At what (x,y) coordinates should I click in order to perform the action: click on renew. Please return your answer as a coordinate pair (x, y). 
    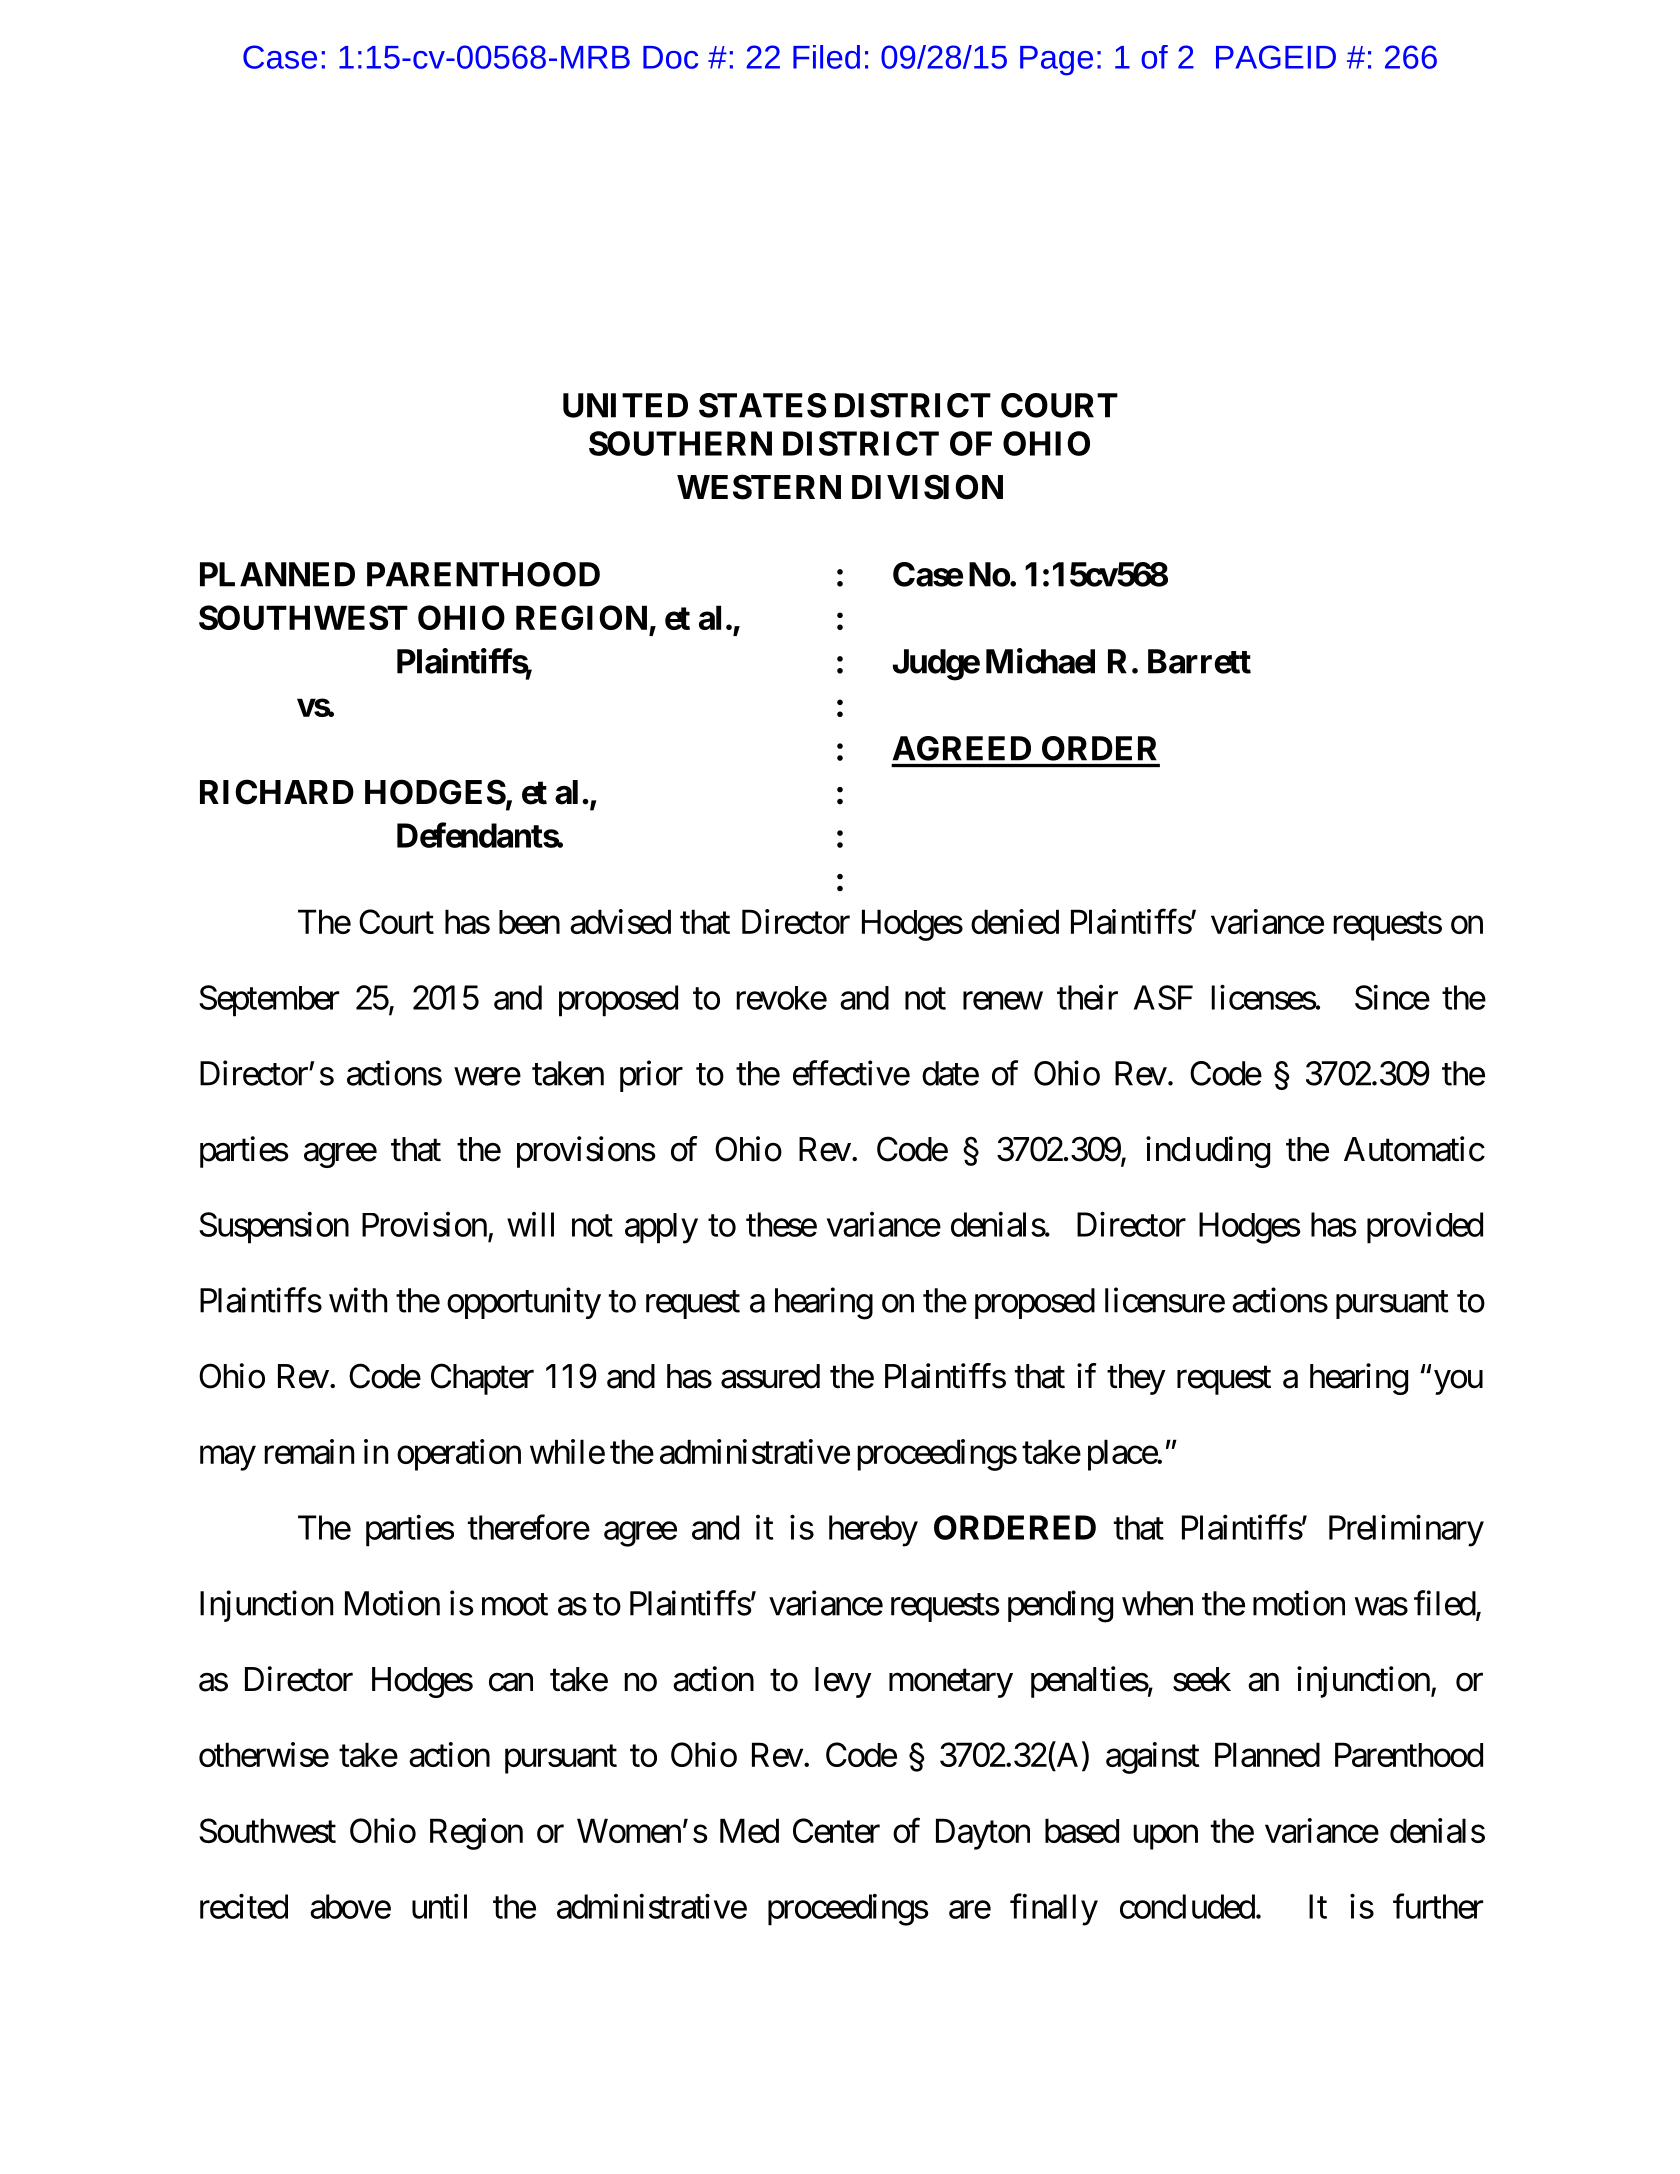
    Looking at the image, I should click on (1003, 1001).
